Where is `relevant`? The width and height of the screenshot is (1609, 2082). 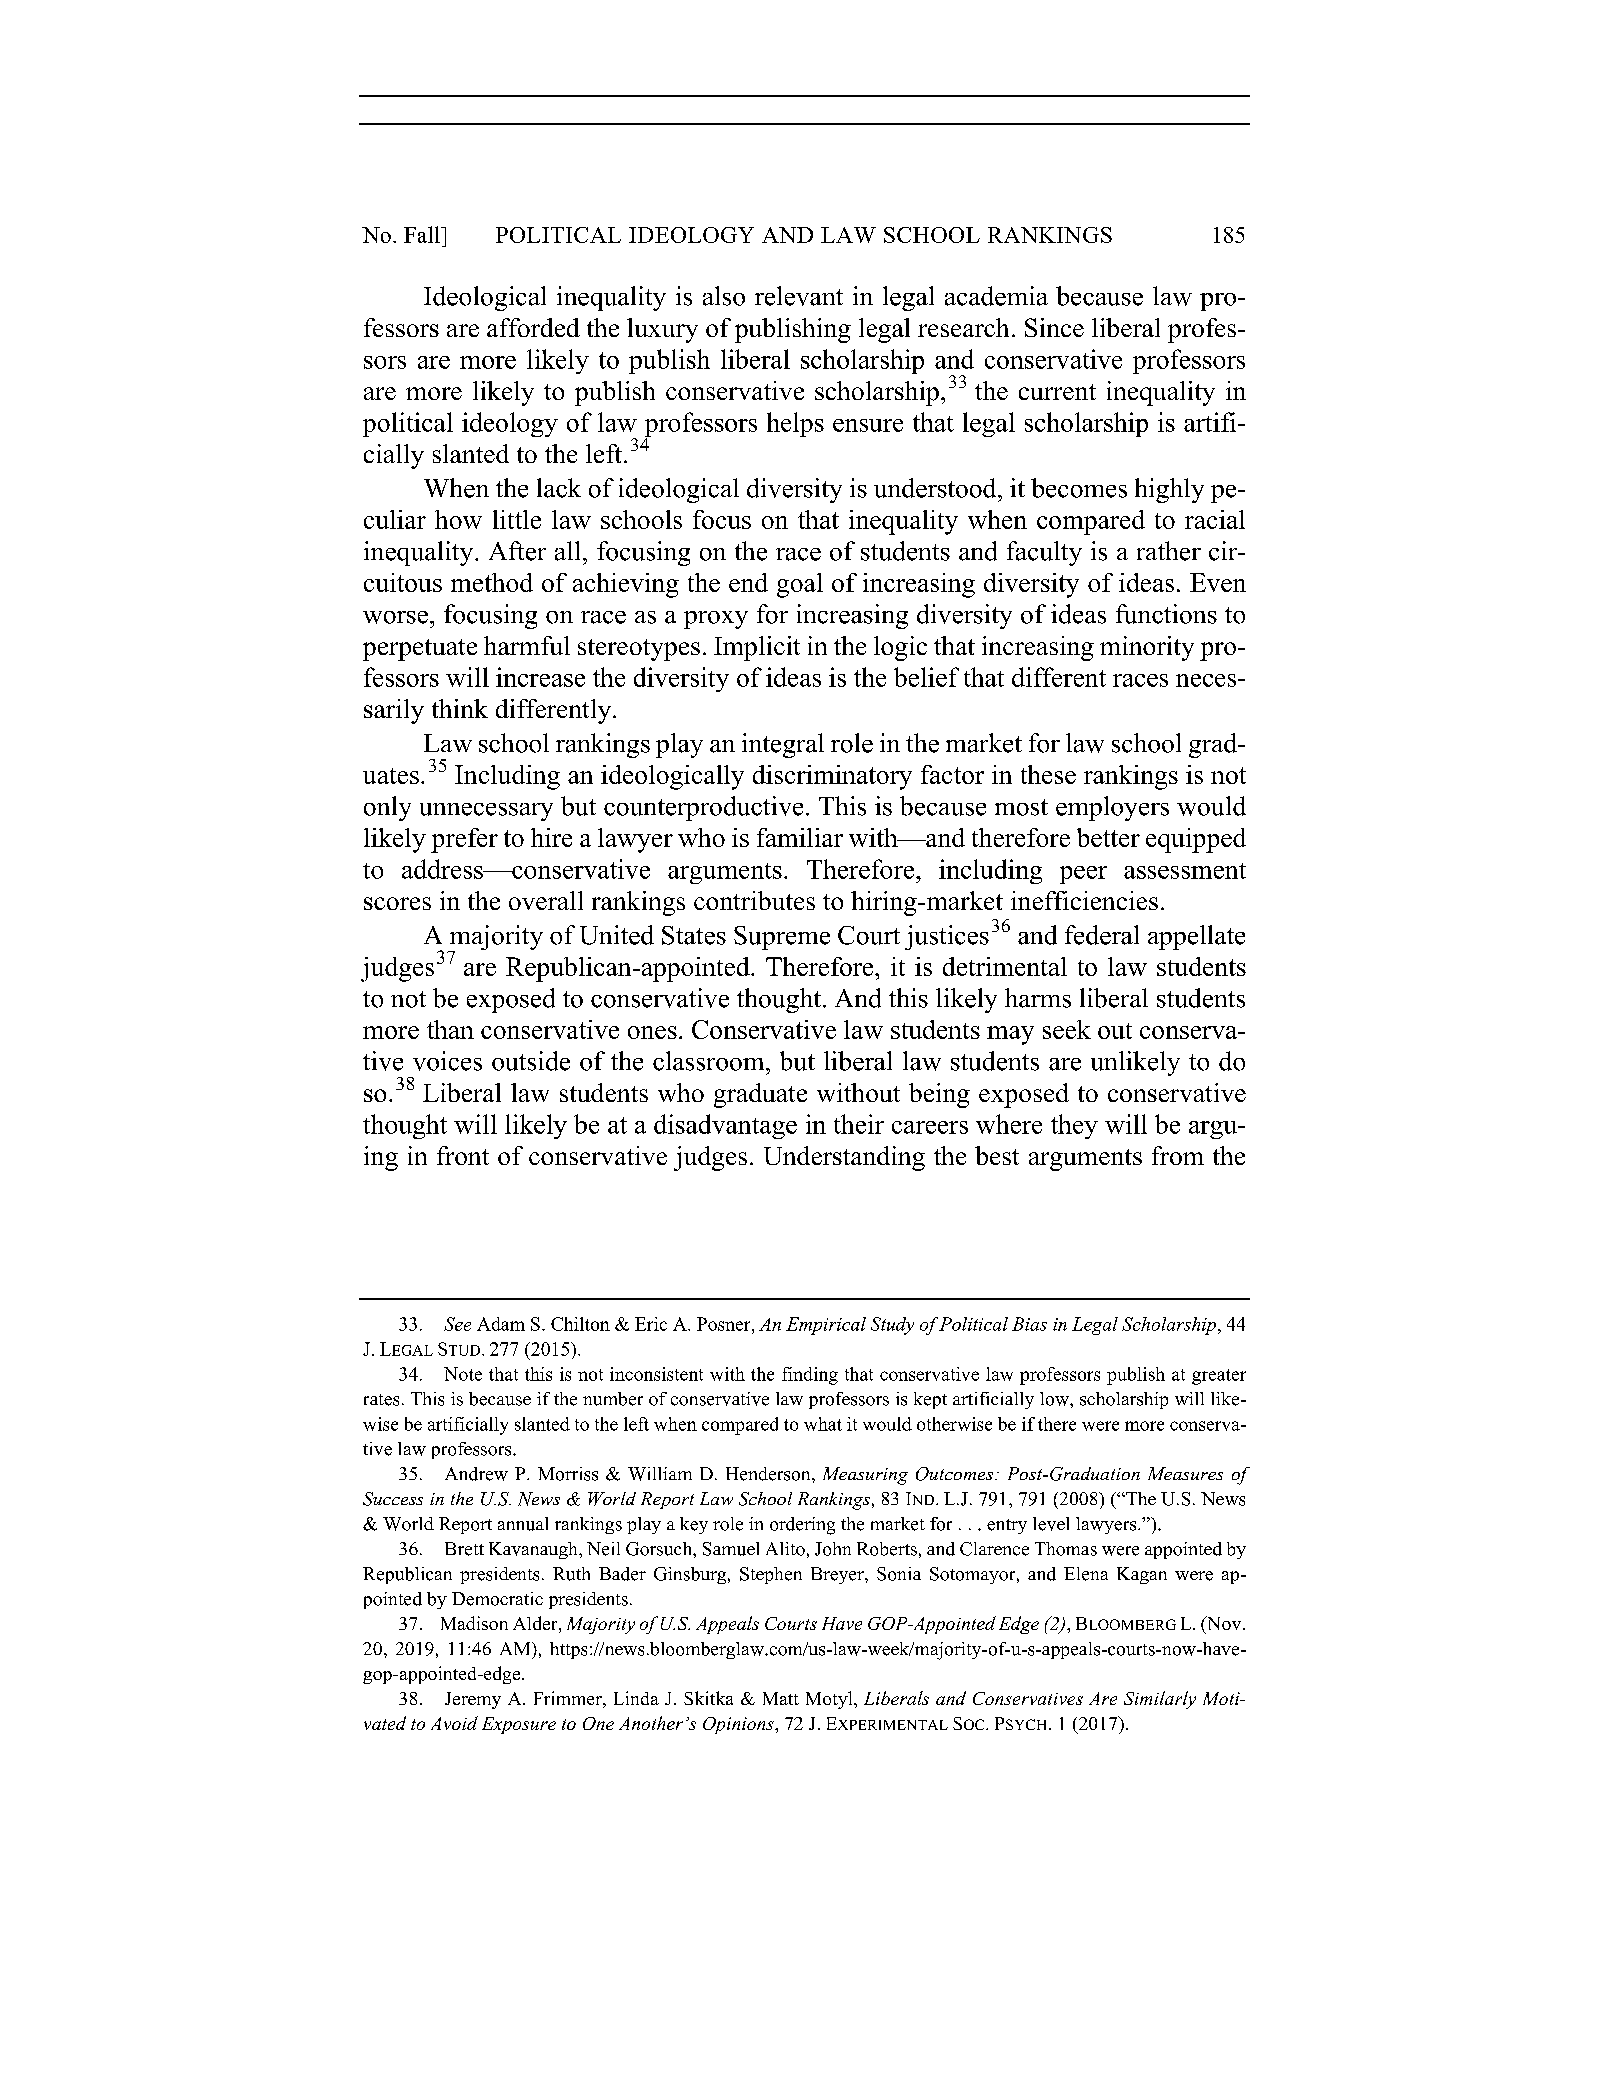 relevant is located at coordinates (799, 296).
